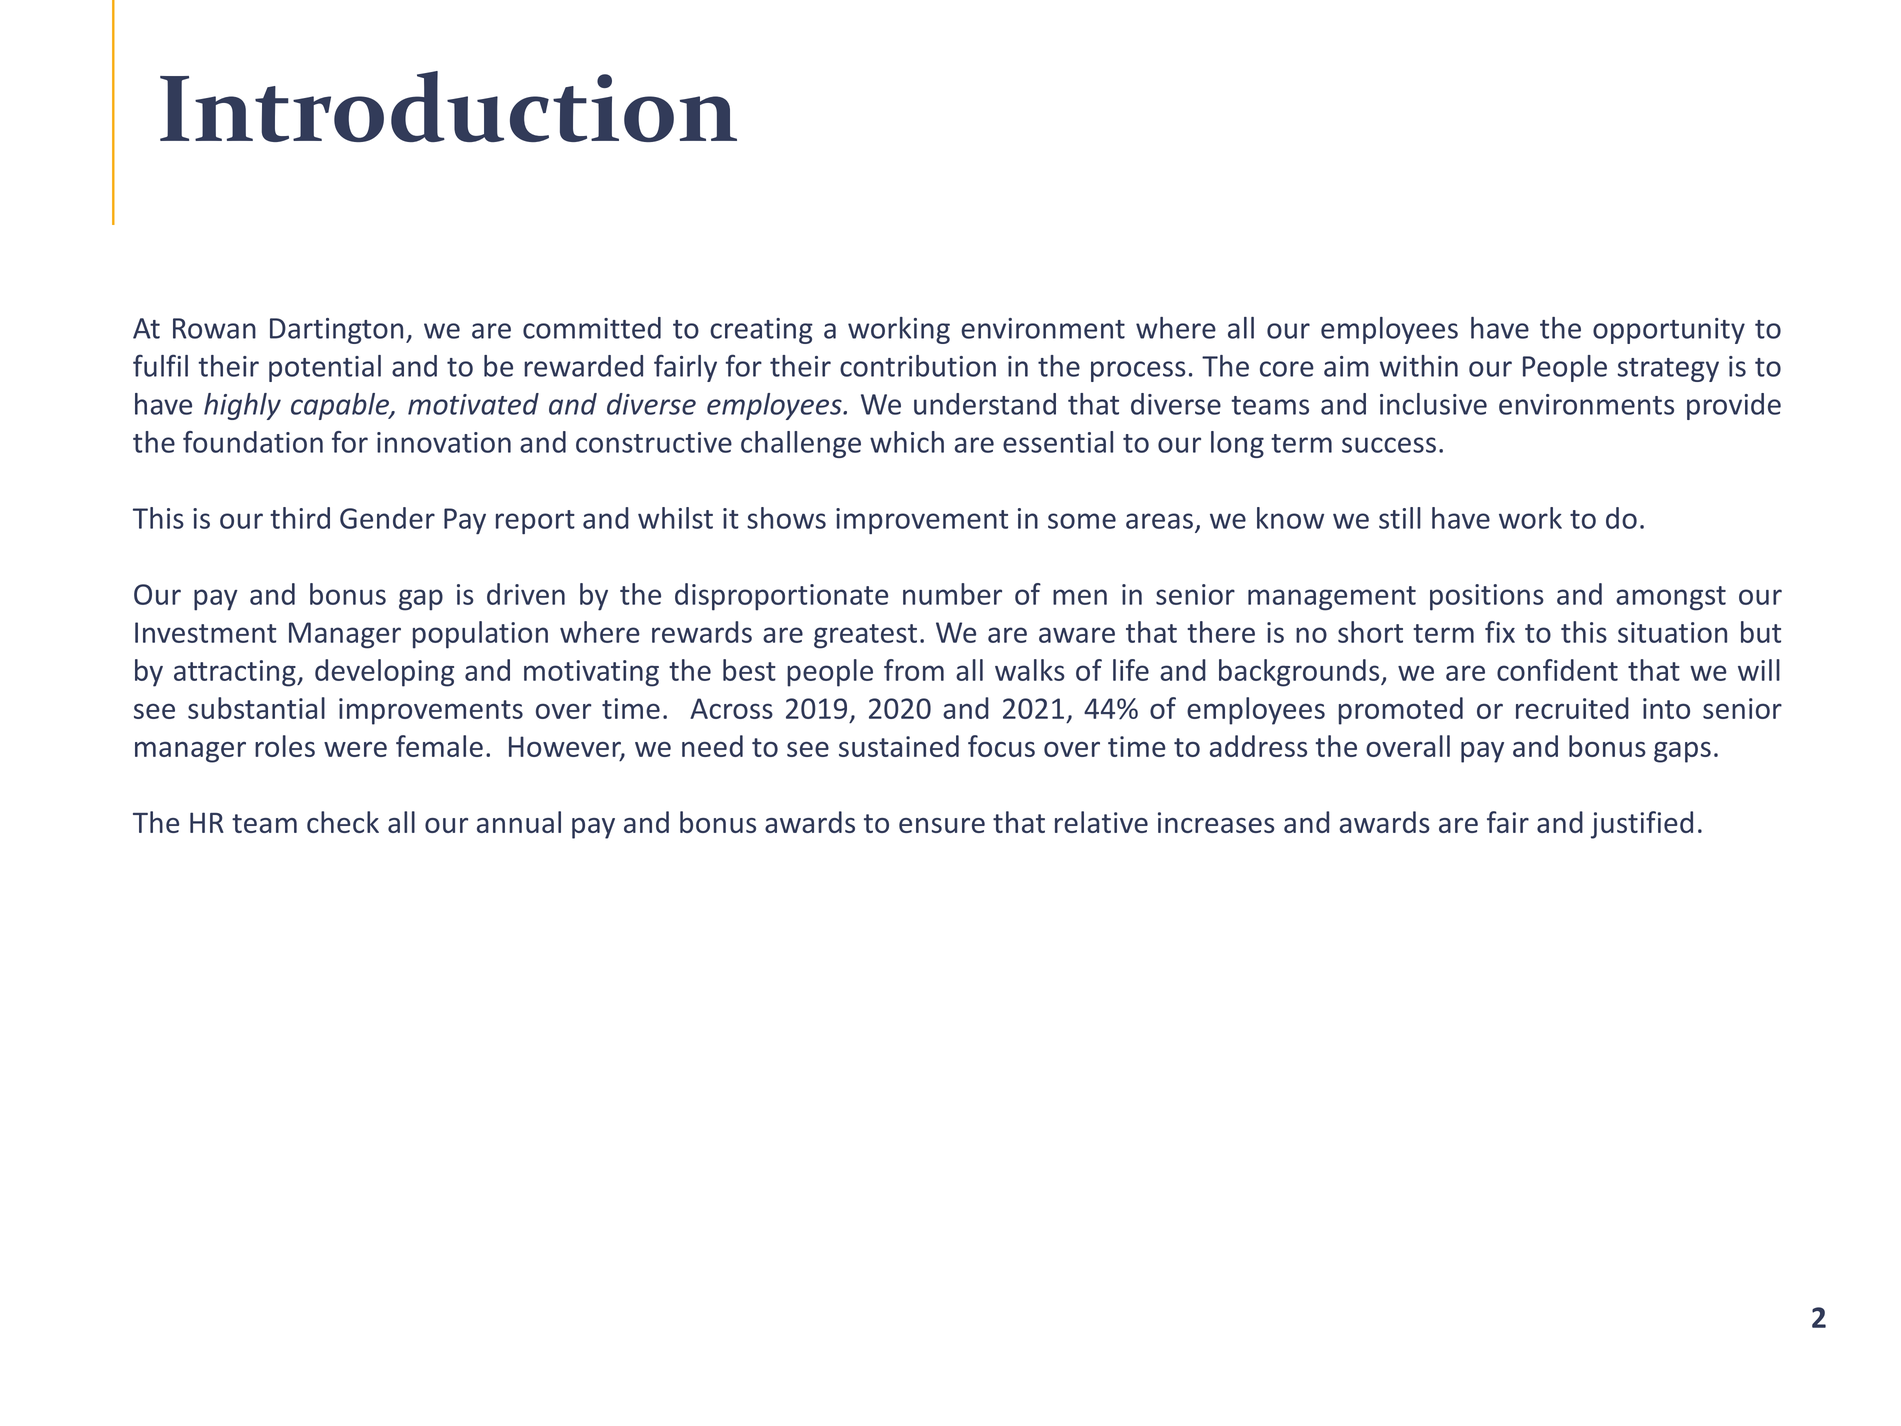 The image size is (1901, 1426). I want to click on success, so click(1389, 445).
